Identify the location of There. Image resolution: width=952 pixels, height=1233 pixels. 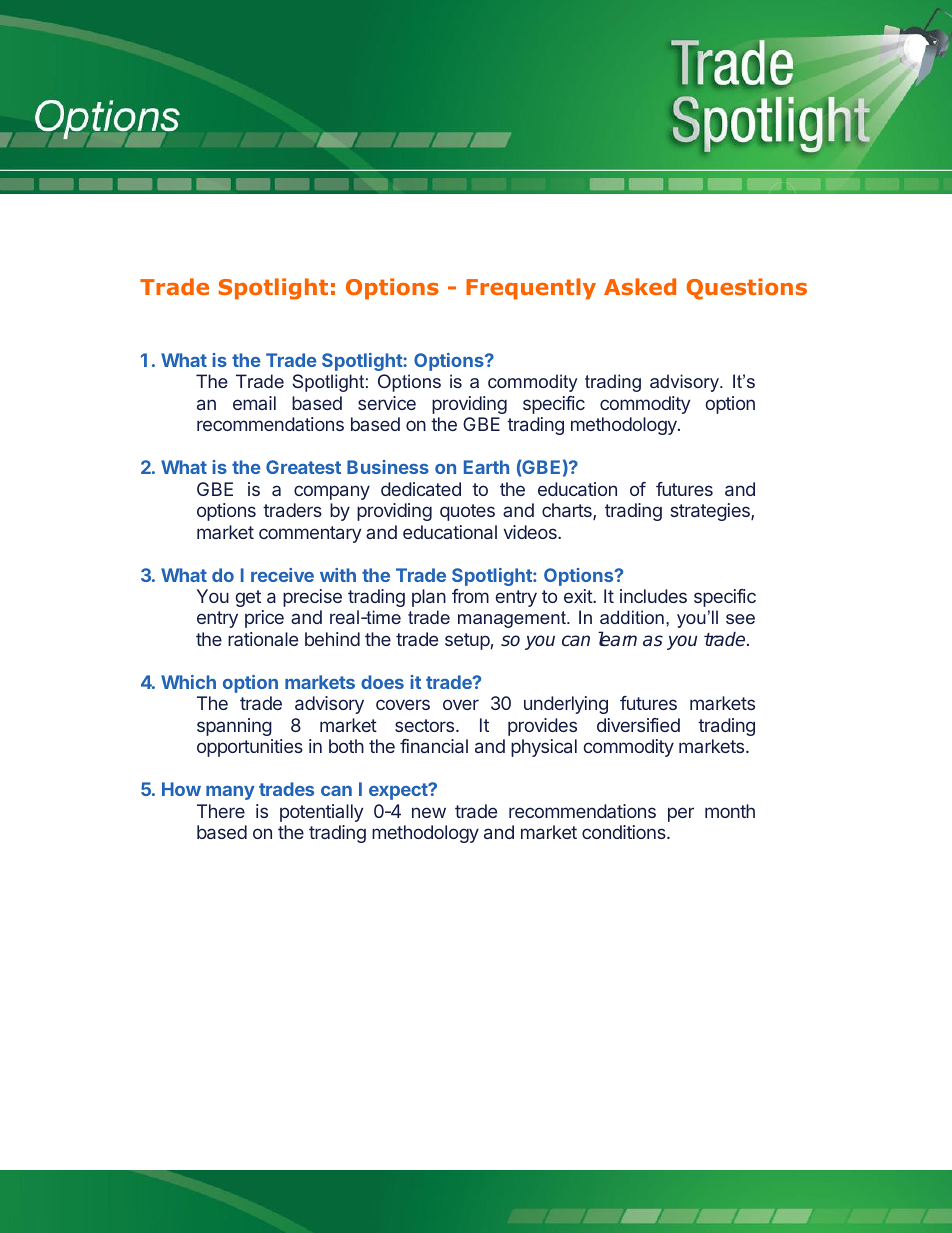
(221, 811).
